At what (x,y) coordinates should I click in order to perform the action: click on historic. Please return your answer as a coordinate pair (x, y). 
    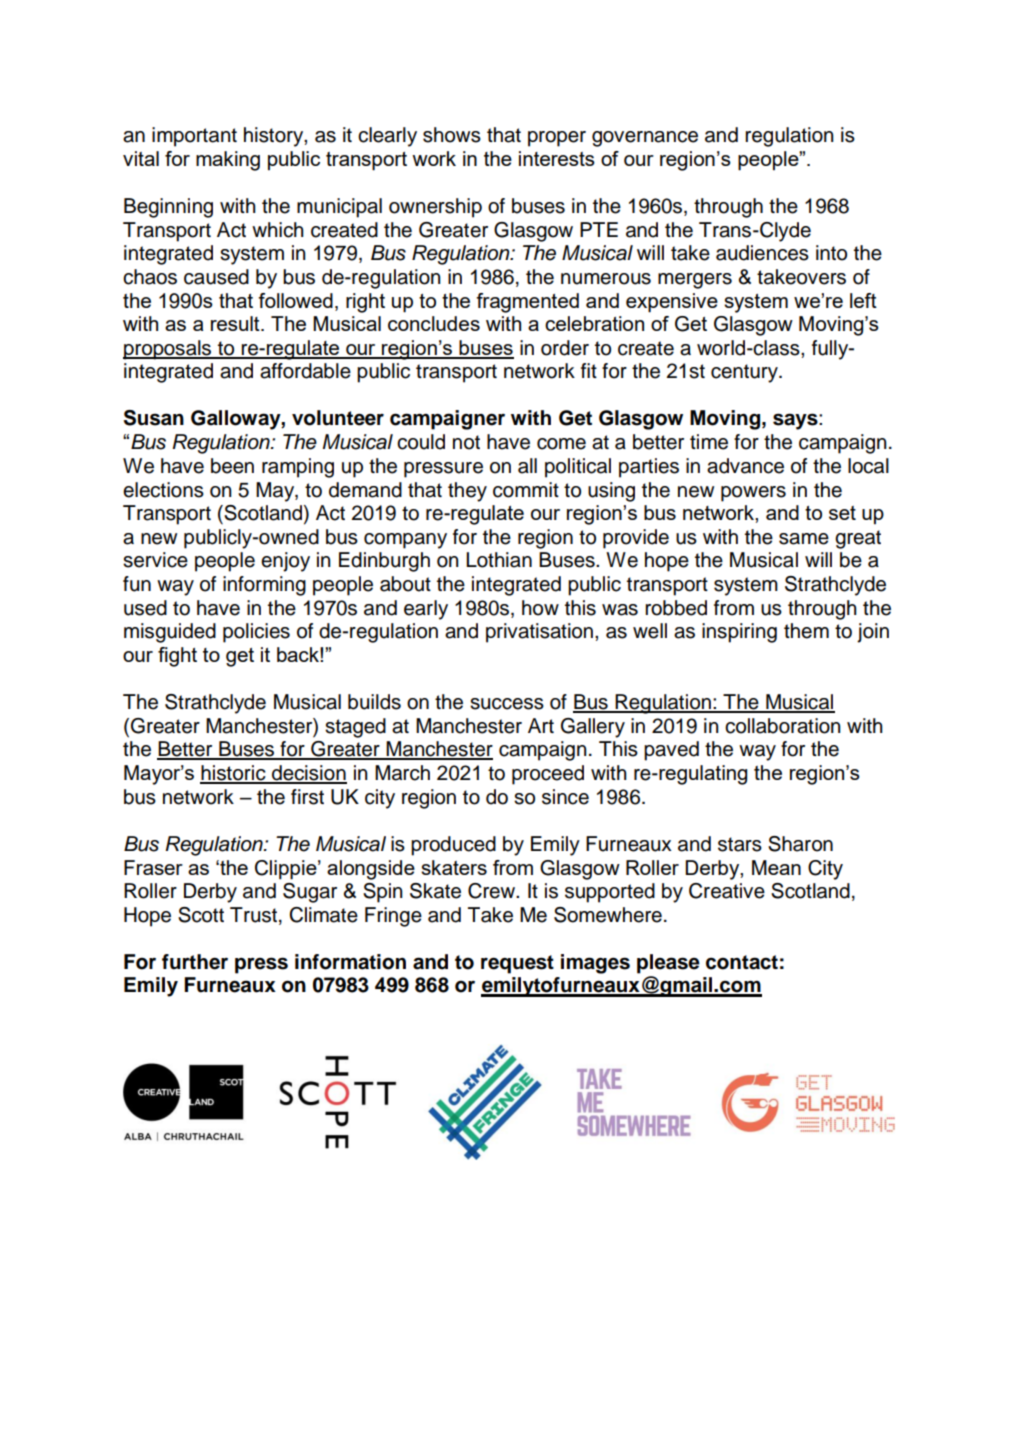
    Looking at the image, I should click on (234, 774).
